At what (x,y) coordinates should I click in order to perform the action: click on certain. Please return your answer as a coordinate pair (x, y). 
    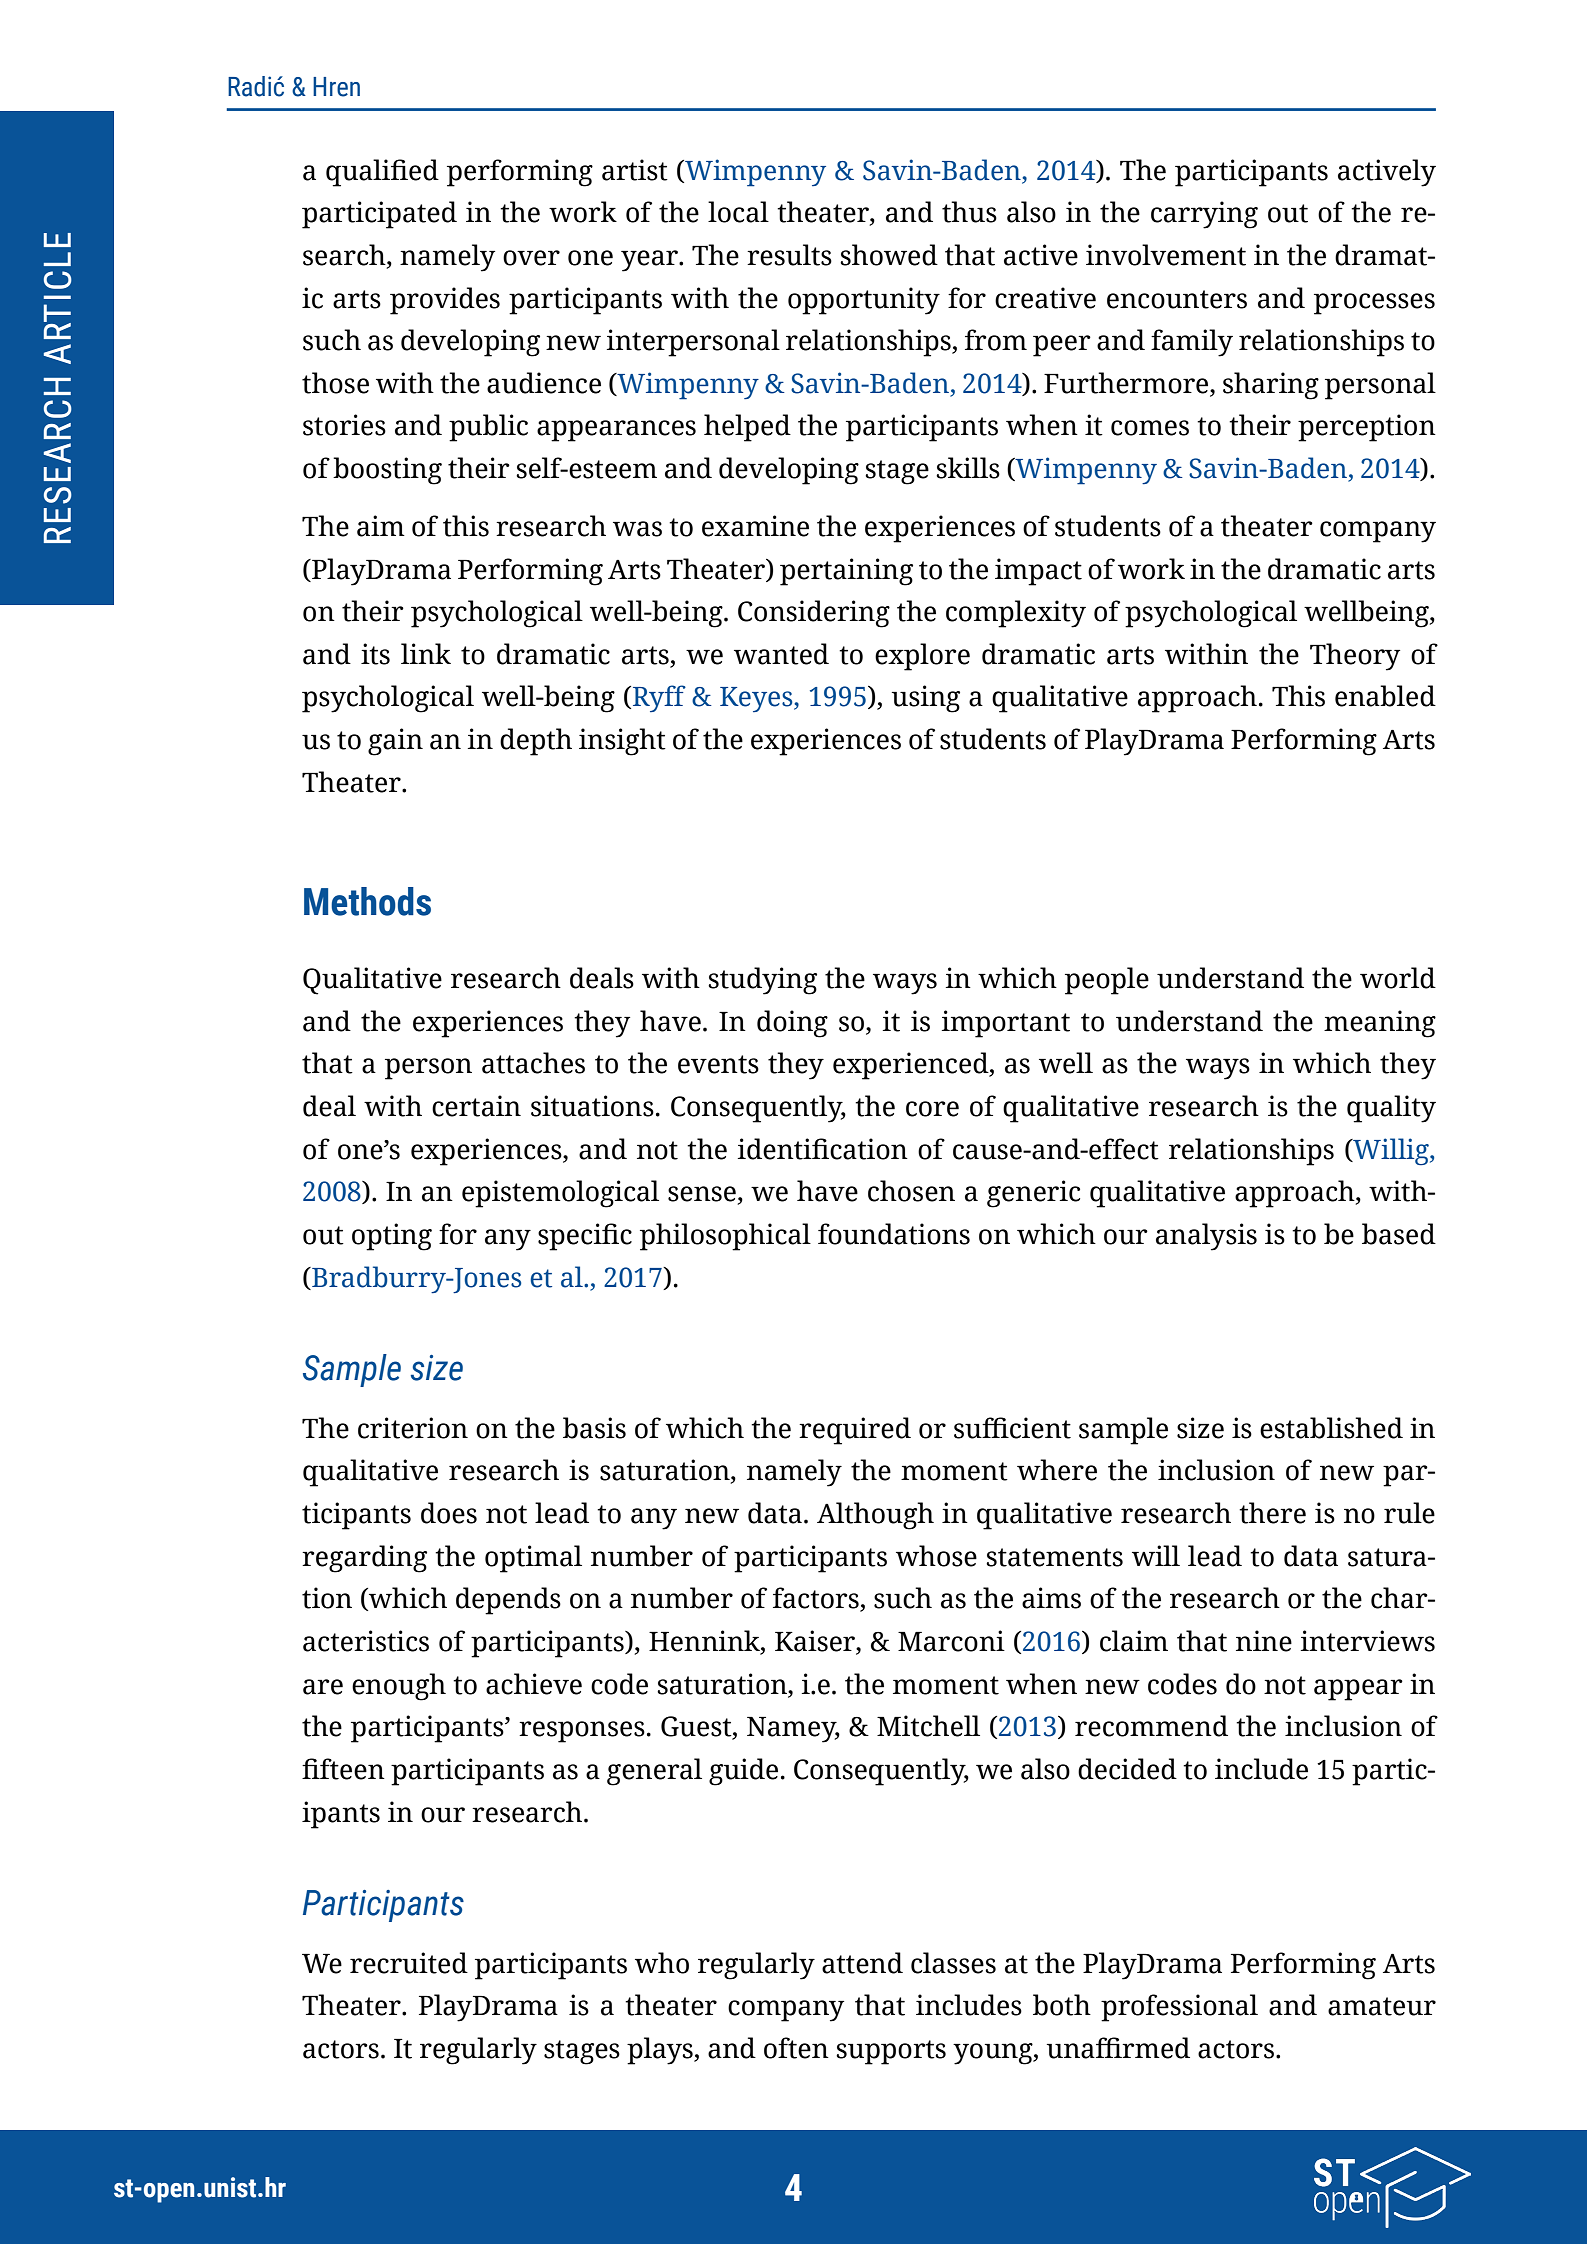
    Looking at the image, I should click on (476, 1106).
